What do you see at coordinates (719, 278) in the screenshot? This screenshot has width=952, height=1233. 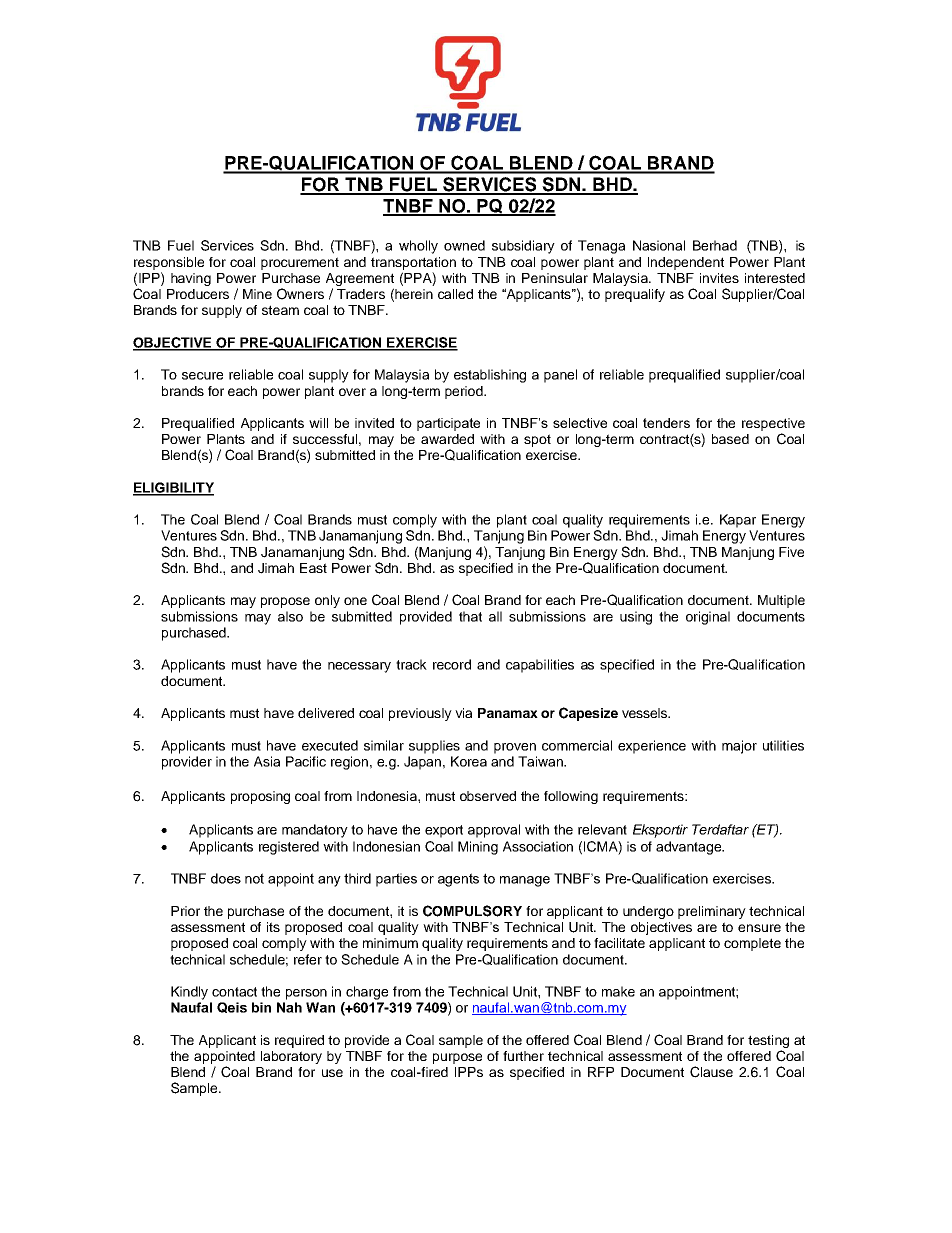 I see `invites` at bounding box center [719, 278].
